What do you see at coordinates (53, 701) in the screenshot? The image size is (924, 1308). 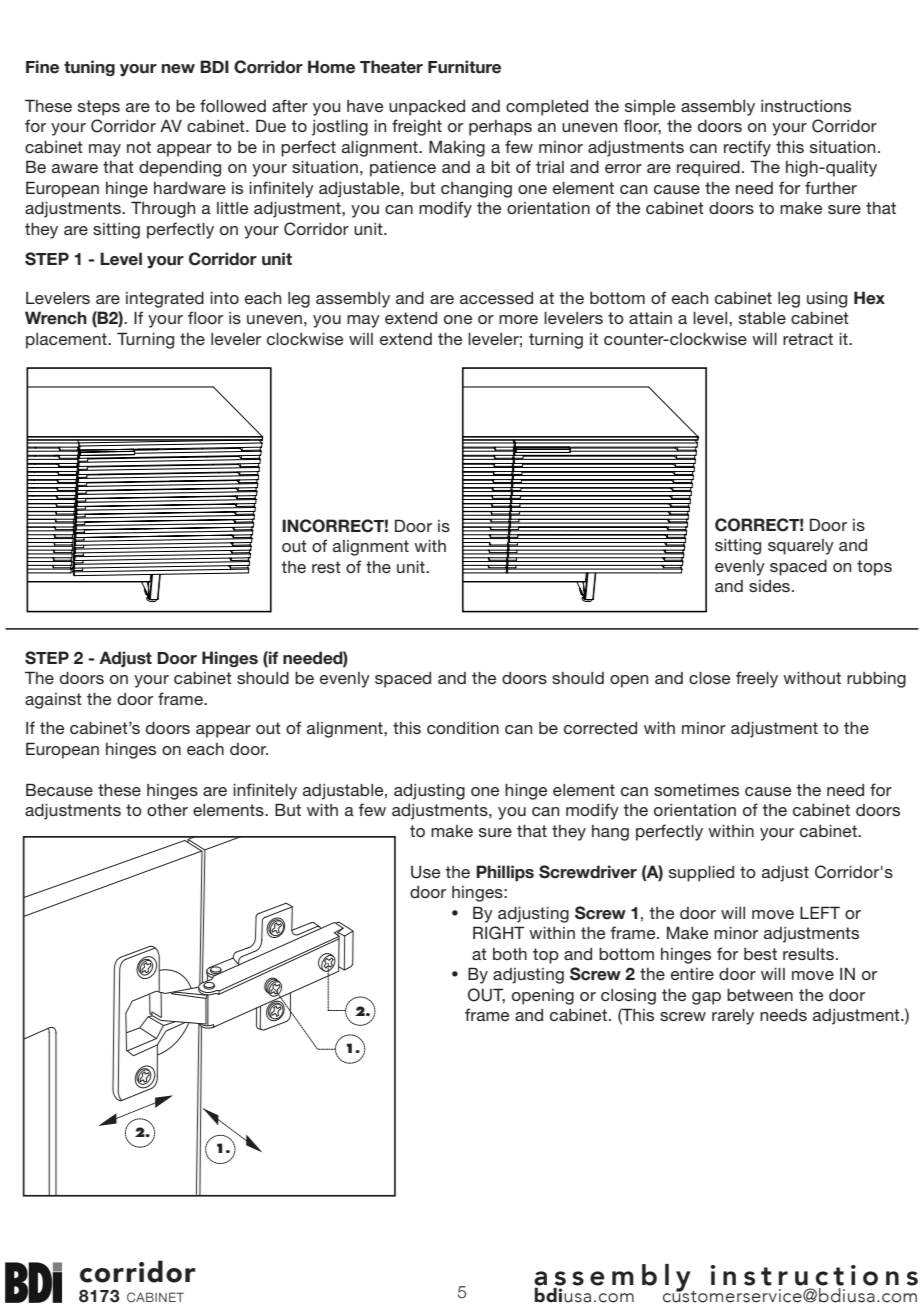 I see `against` at bounding box center [53, 701].
